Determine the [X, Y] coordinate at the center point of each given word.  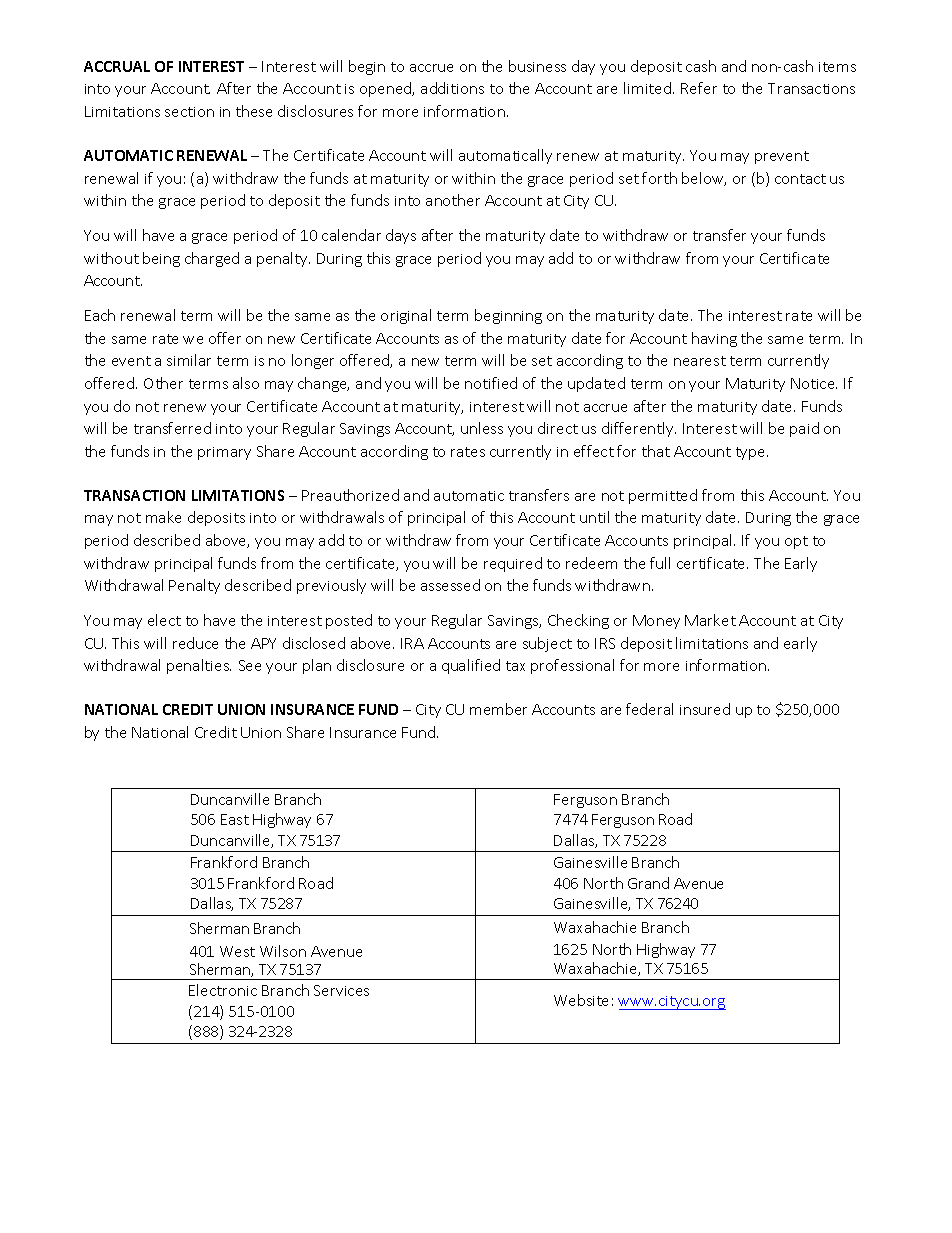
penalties [199, 666]
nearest [700, 361]
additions [452, 88]
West [237, 951]
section [189, 112]
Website [581, 1000]
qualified [471, 666]
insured [705, 709]
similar [189, 360]
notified [491, 383]
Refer [699, 88]
